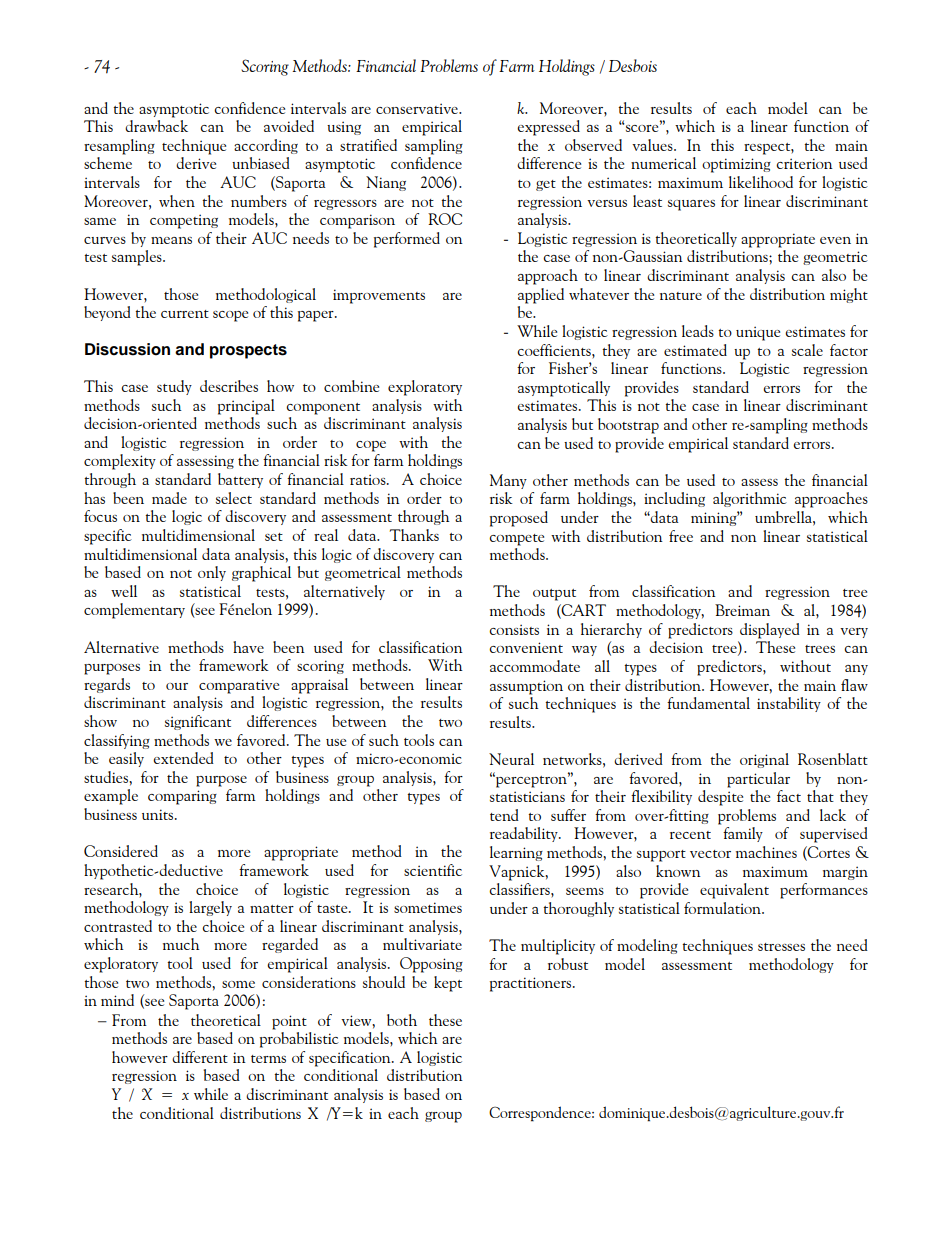 The width and height of the page is (952, 1233). What do you see at coordinates (402, 1020) in the page?
I see `both` at bounding box center [402, 1020].
